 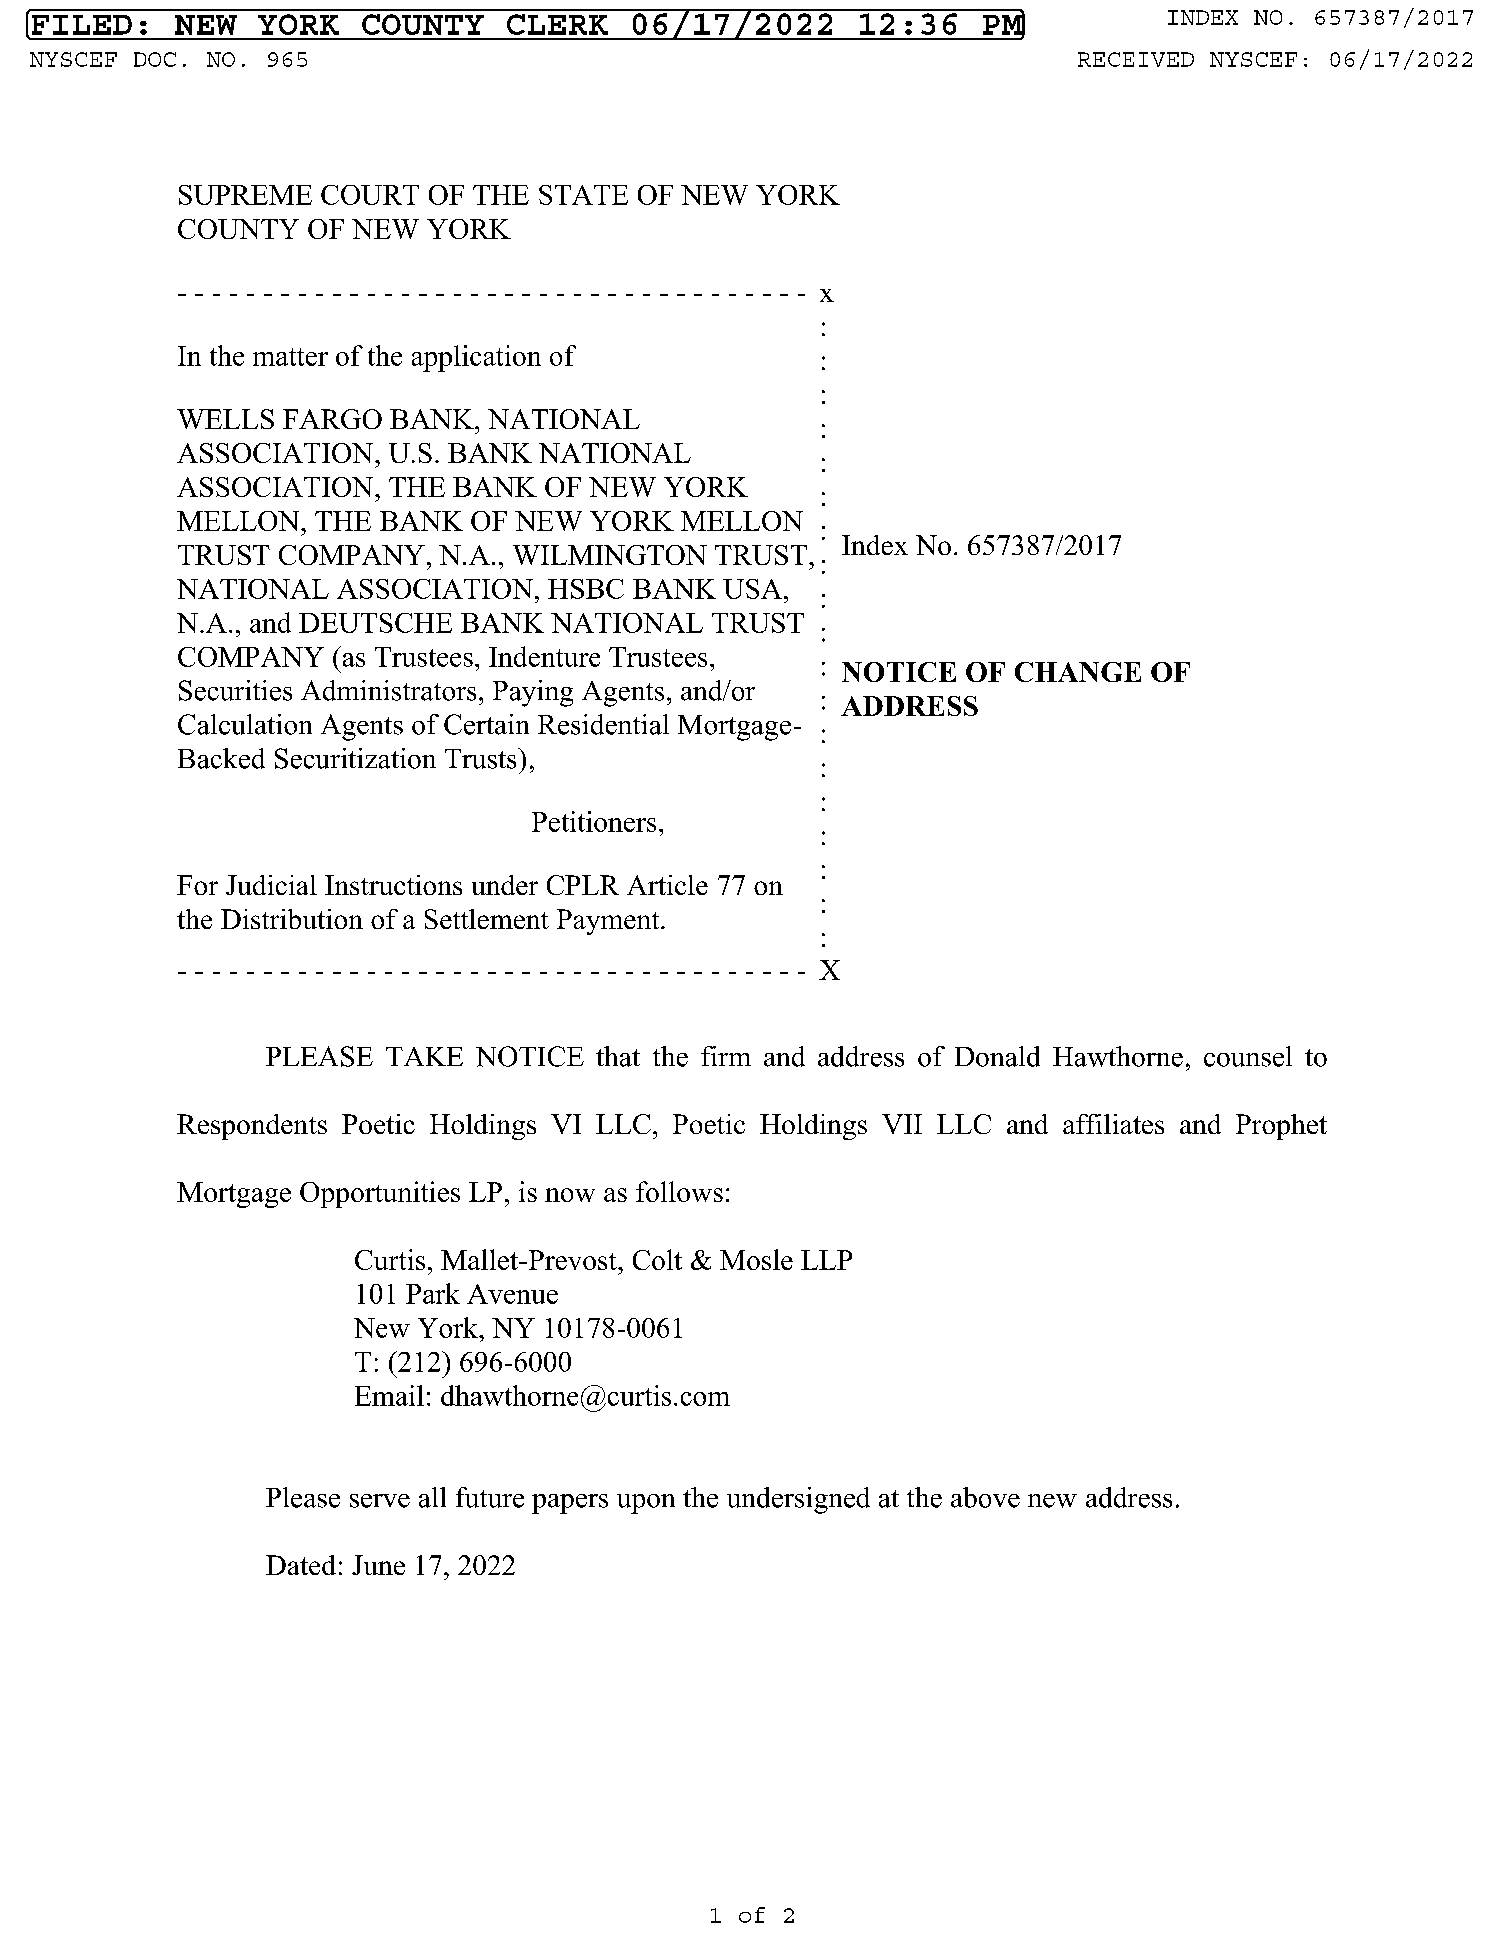 I want to click on above, so click(x=985, y=1497).
